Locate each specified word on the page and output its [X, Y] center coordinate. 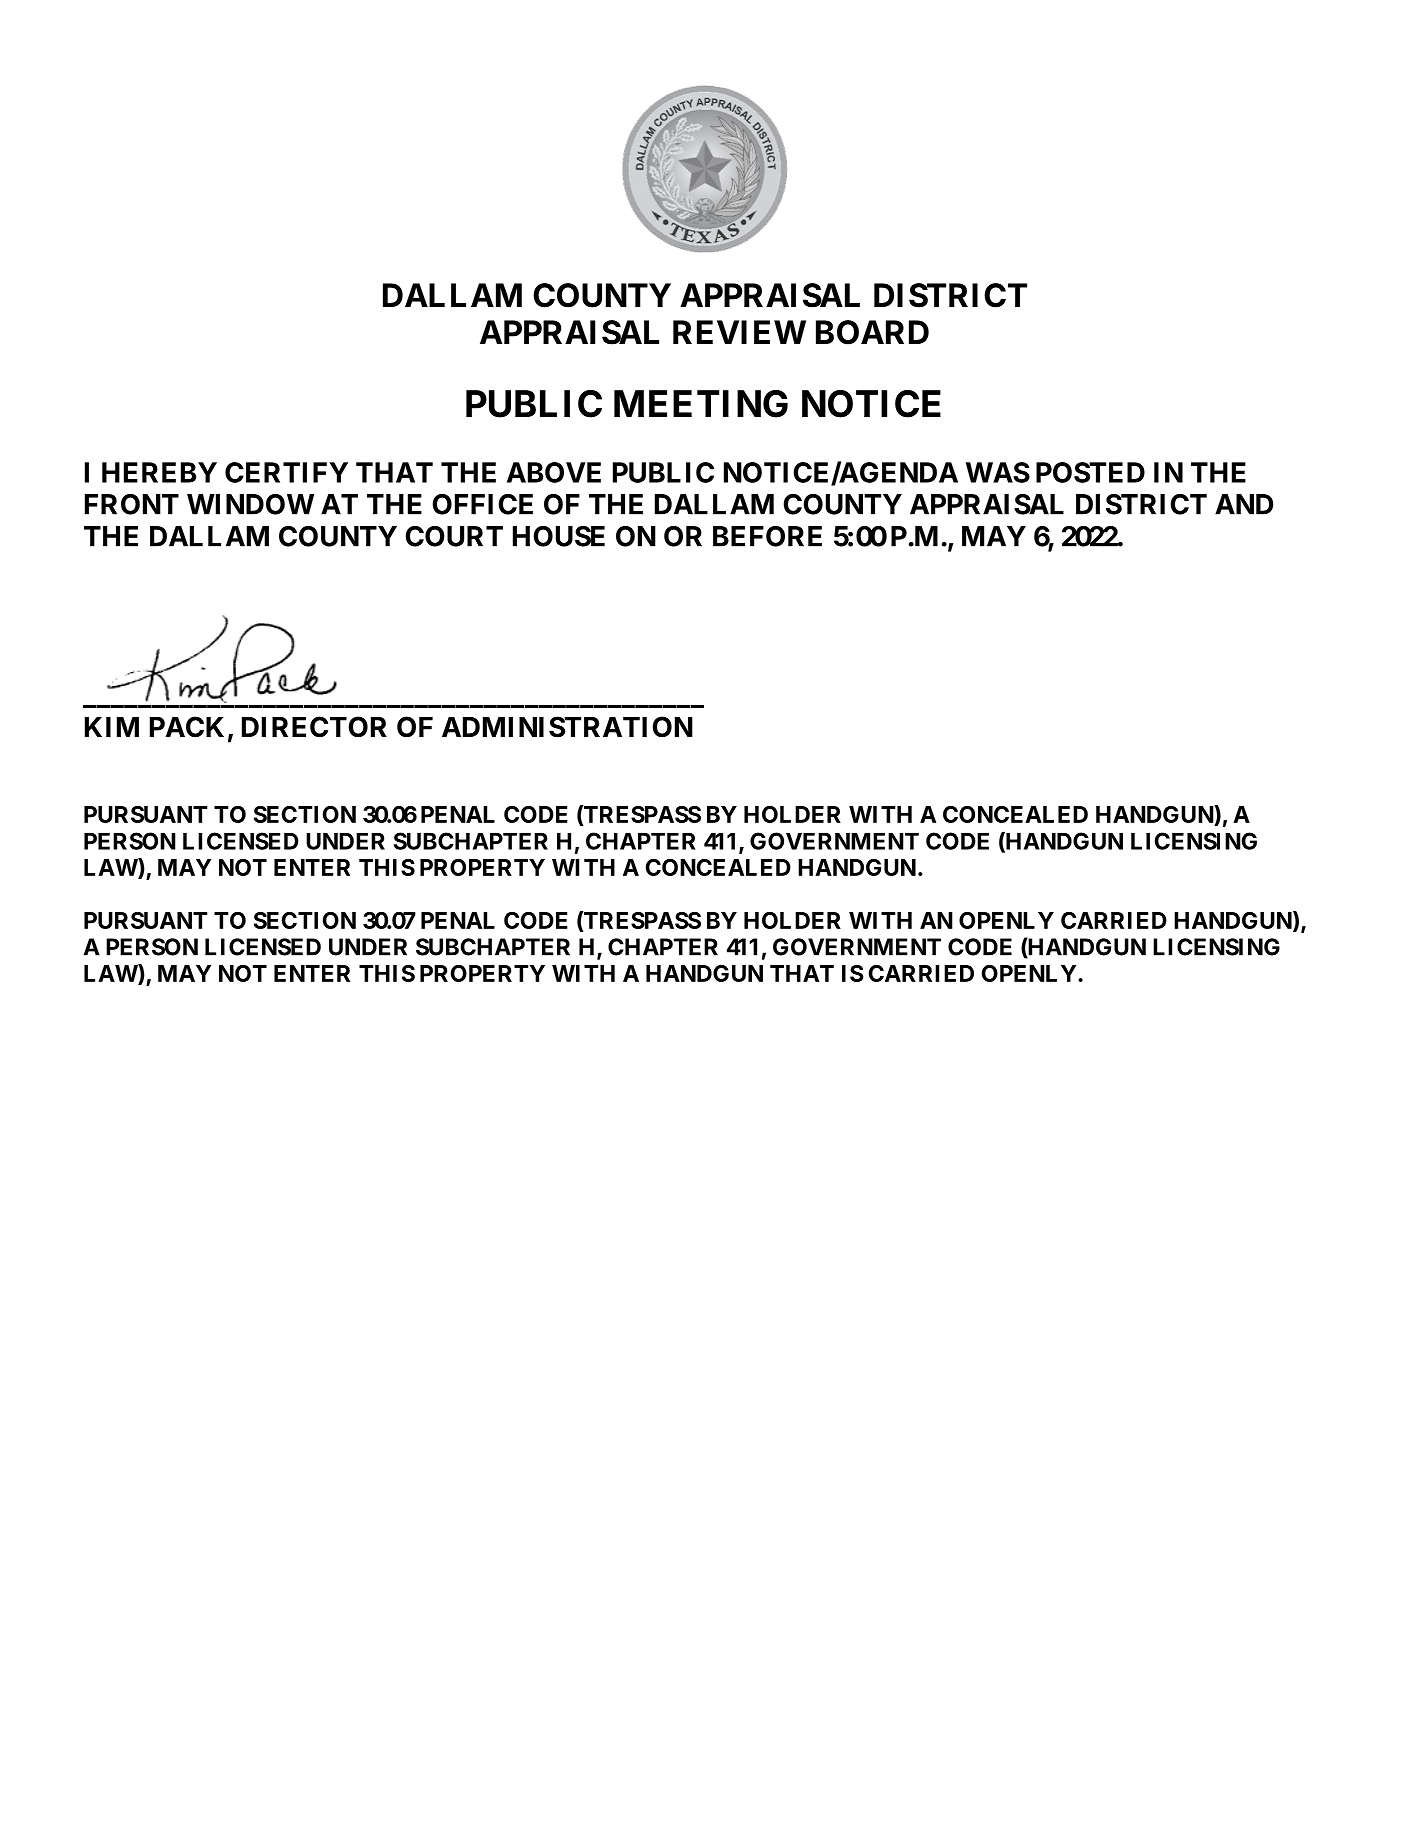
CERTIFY [286, 472]
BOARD [872, 332]
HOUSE [559, 536]
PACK [187, 727]
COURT [454, 536]
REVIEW [739, 332]
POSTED [1090, 472]
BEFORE [767, 536]
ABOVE [554, 472]
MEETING [701, 404]
